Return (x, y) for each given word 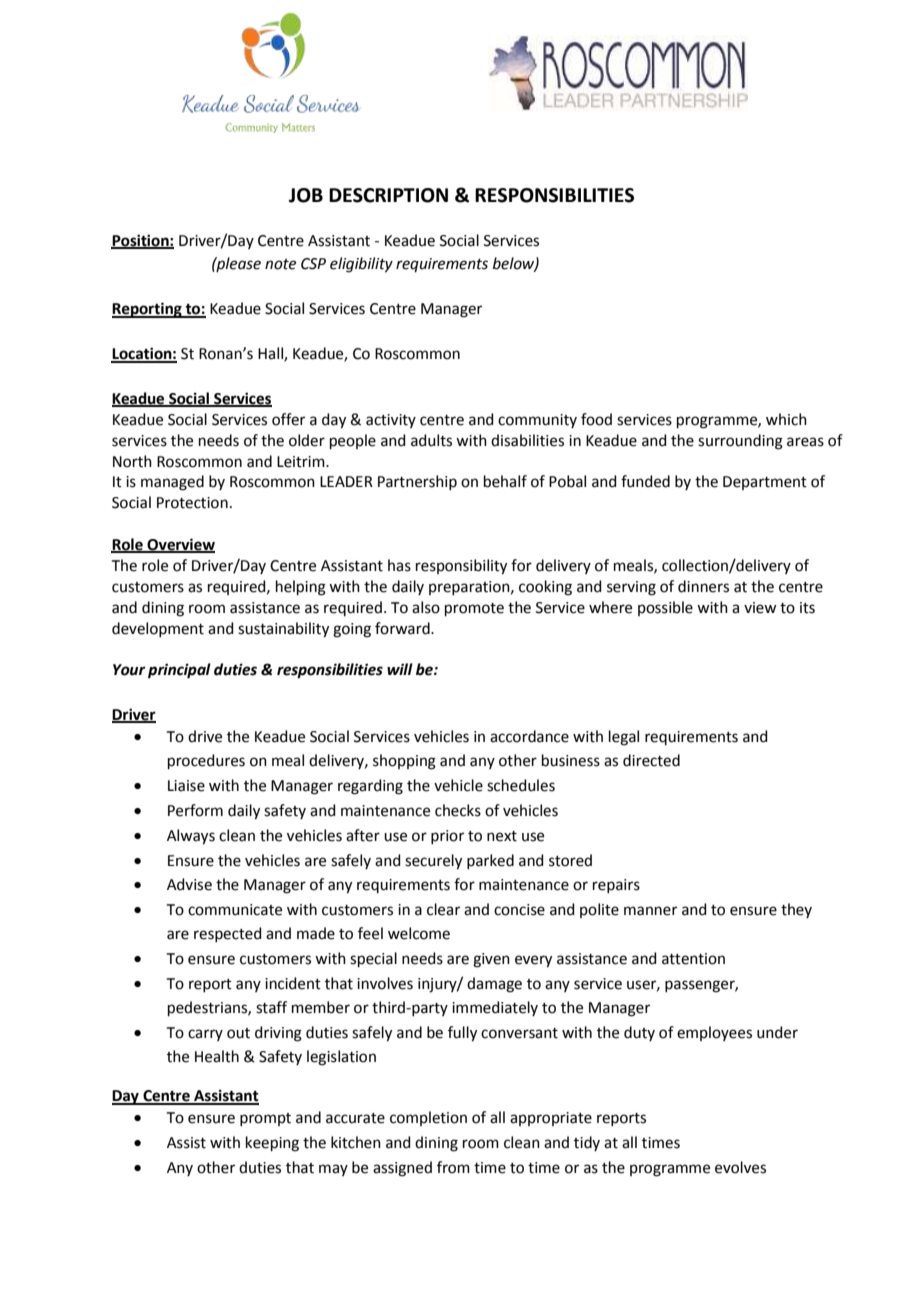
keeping (272, 1144)
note (280, 264)
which (786, 419)
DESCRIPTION (388, 195)
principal (179, 671)
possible (665, 608)
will (400, 669)
